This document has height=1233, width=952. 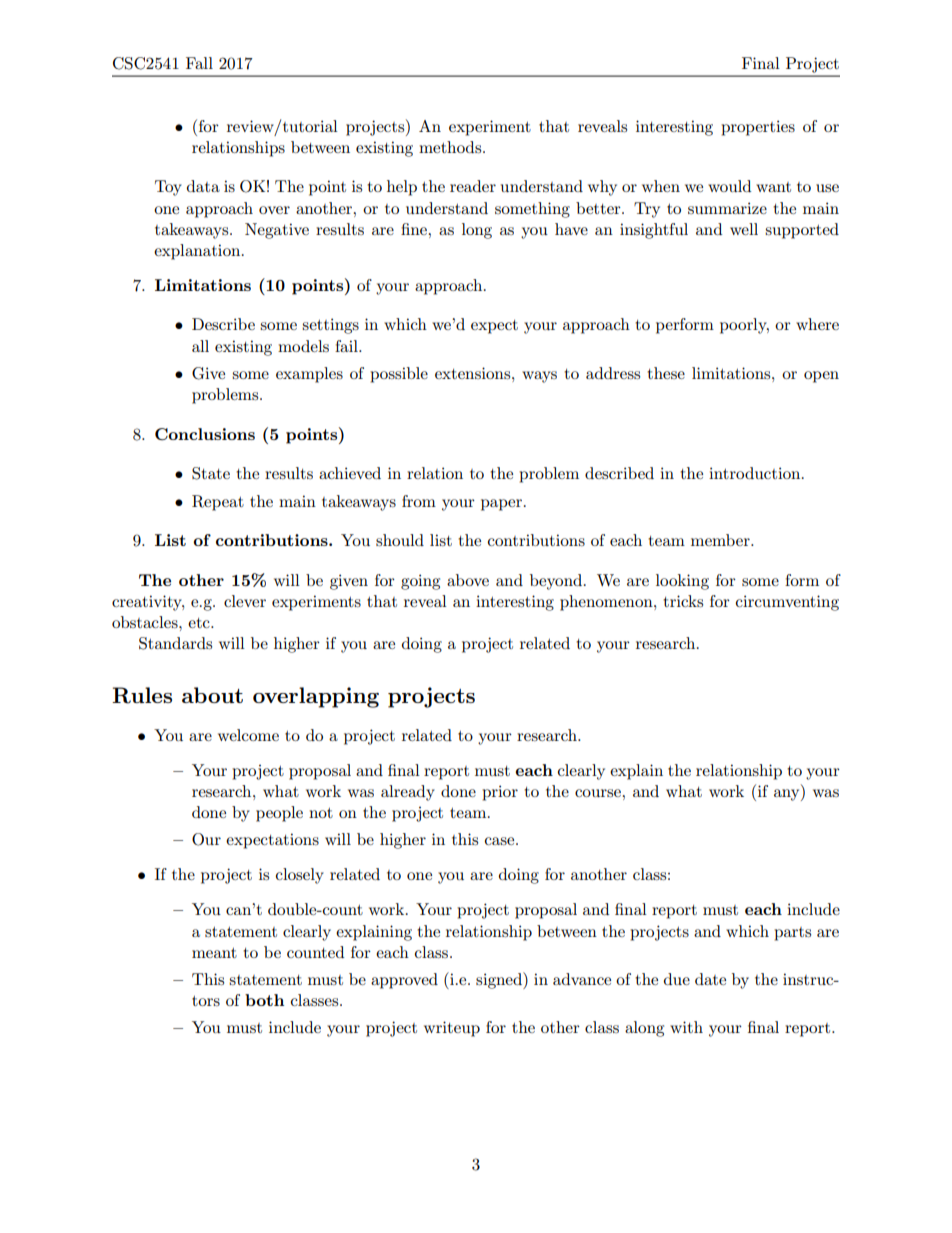 What do you see at coordinates (468, 580) in the document?
I see `above` at bounding box center [468, 580].
